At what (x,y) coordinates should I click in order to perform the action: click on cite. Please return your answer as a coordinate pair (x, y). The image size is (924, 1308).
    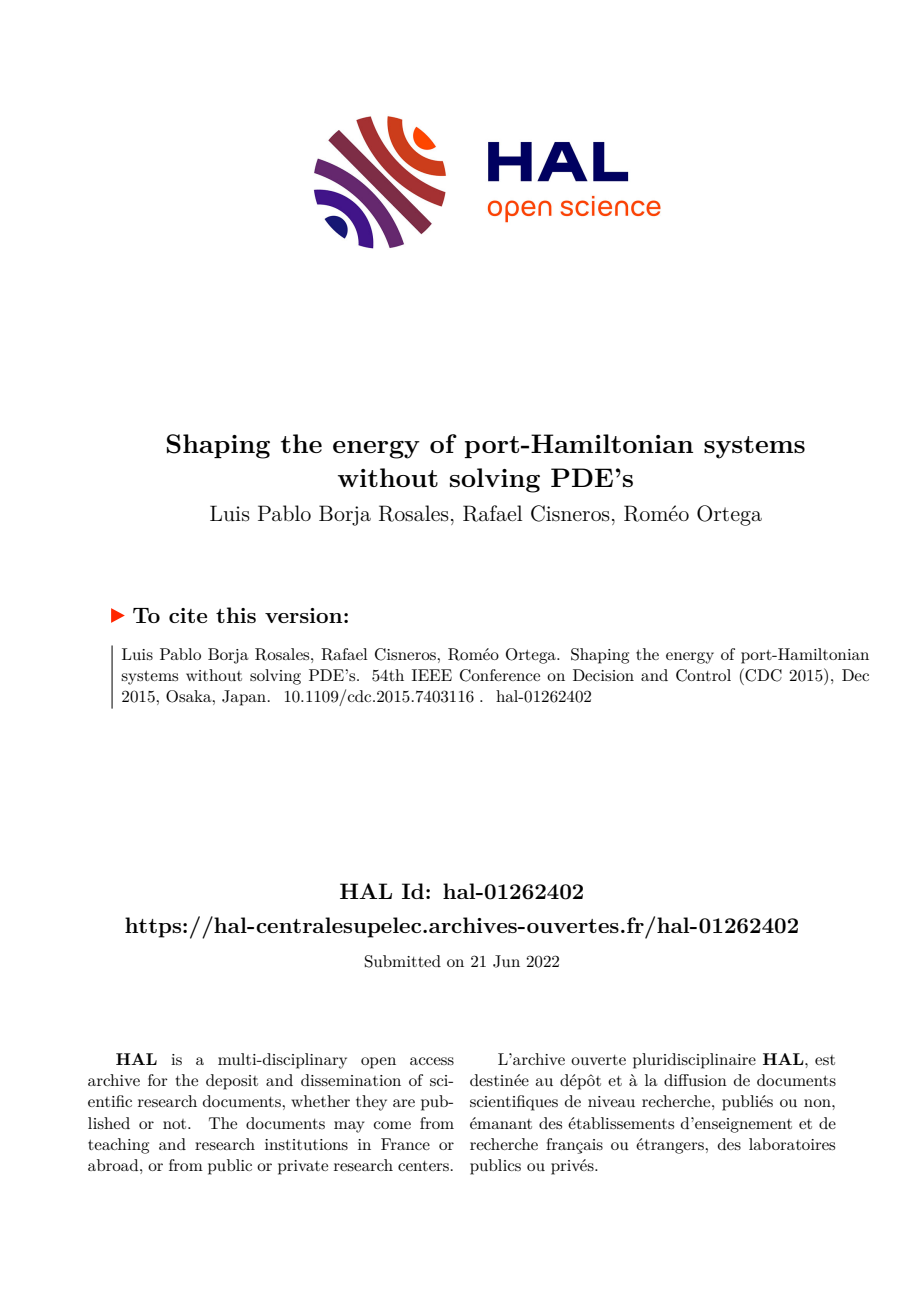
    Looking at the image, I should click on (188, 615).
